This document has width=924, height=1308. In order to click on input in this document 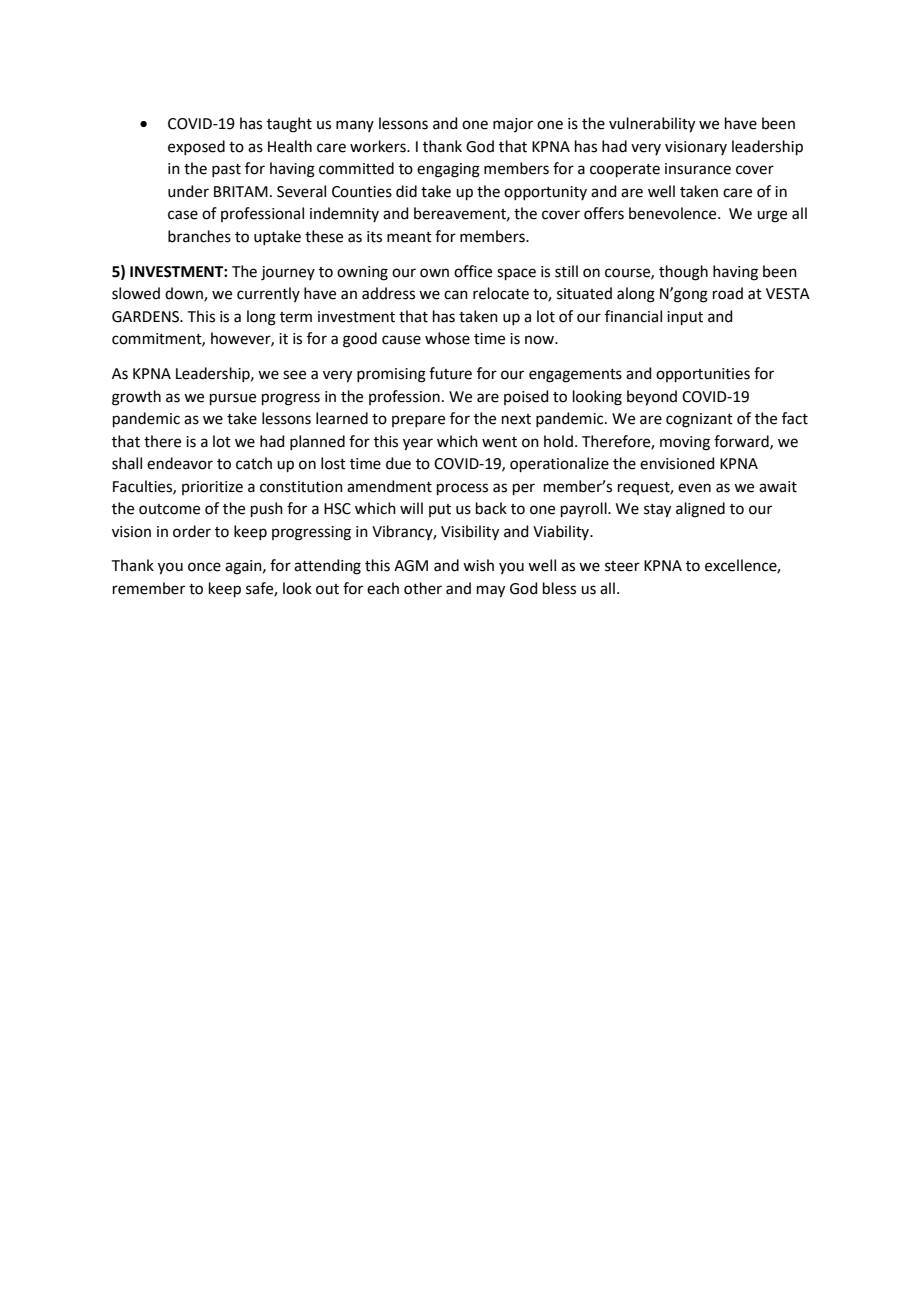, I will do `click(685, 318)`.
